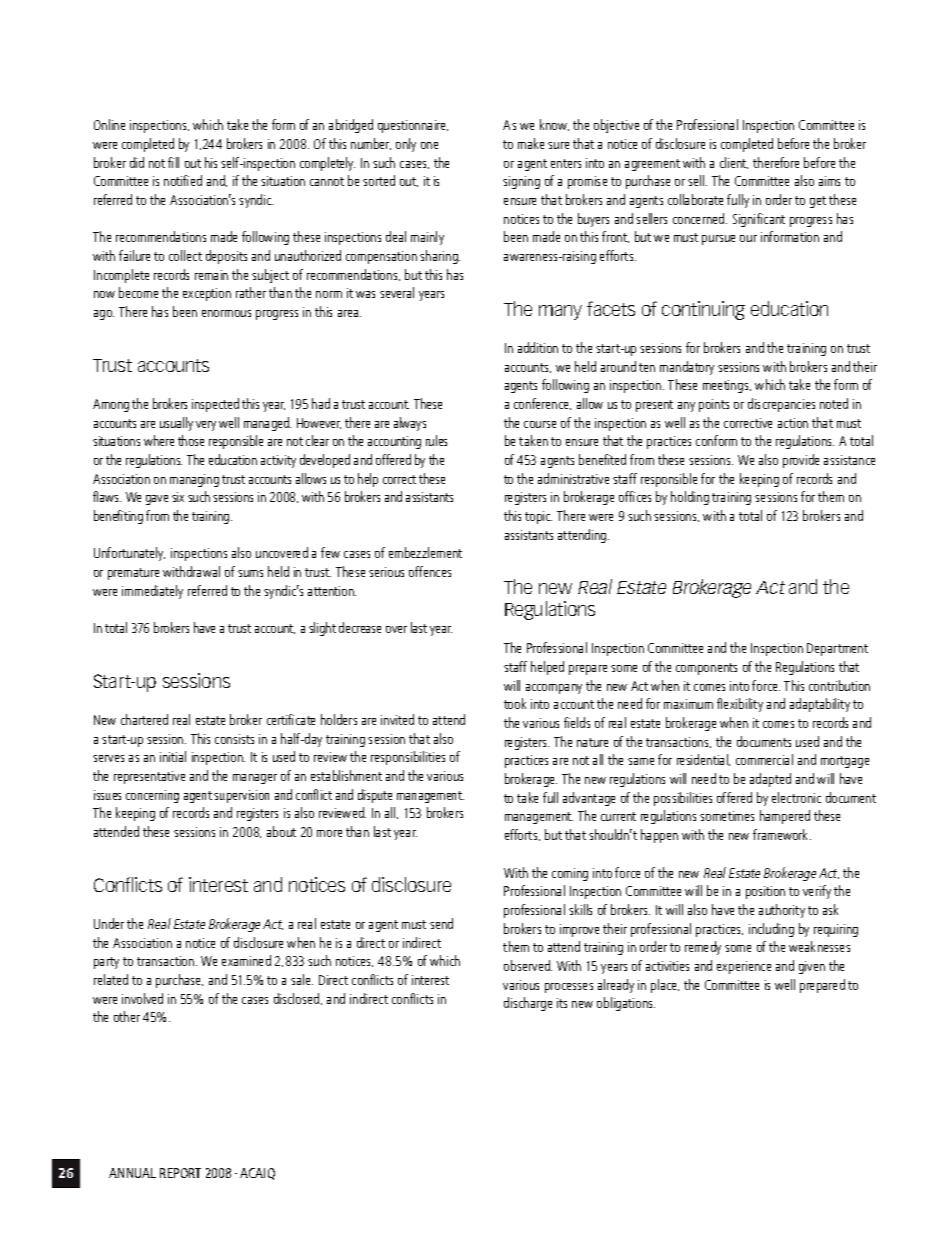 Image resolution: width=952 pixels, height=1233 pixels. What do you see at coordinates (734, 163) in the screenshot?
I see `client` at bounding box center [734, 163].
